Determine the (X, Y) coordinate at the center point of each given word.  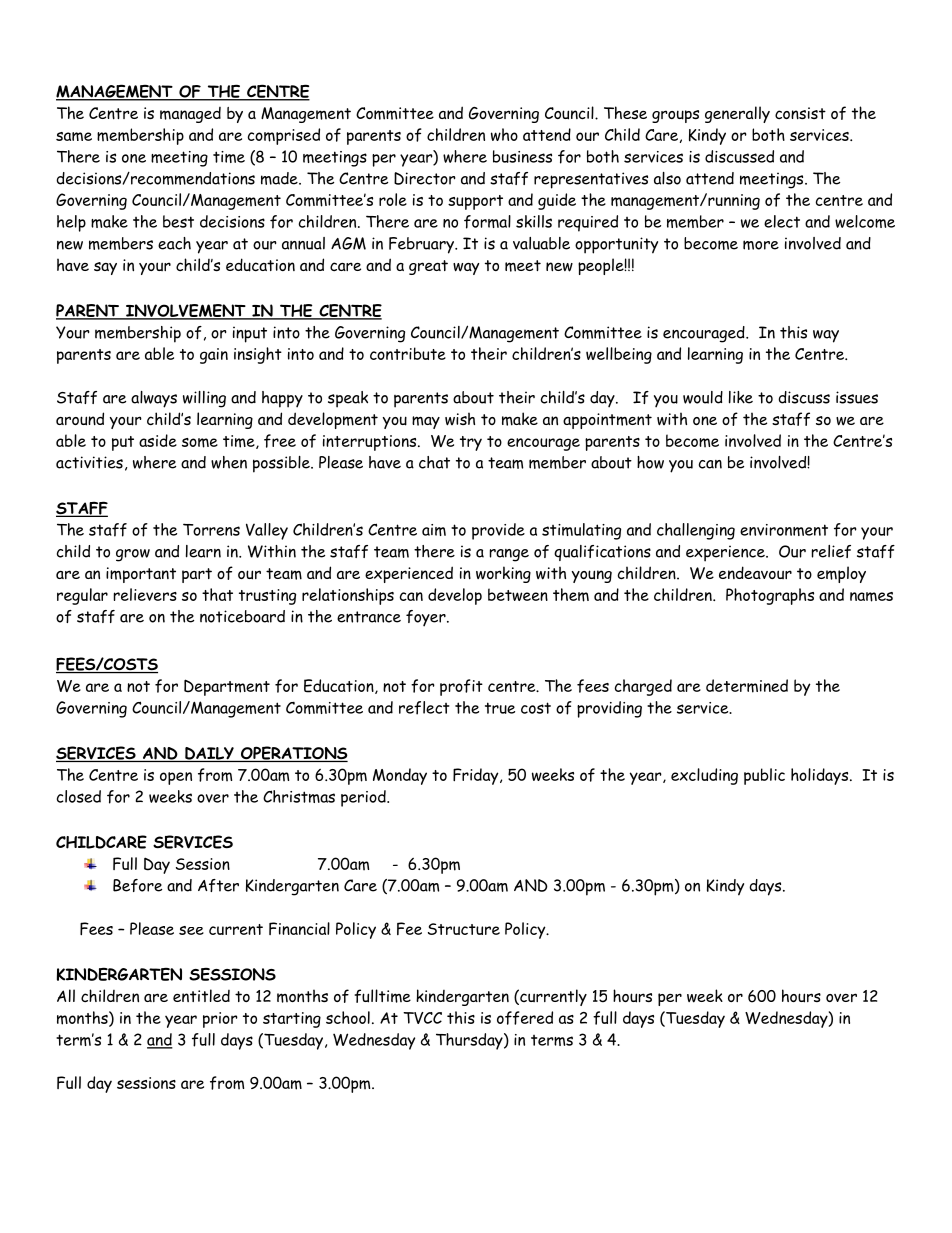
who (504, 134)
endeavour (755, 572)
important (141, 575)
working (503, 574)
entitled (201, 995)
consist (800, 113)
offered (525, 1018)
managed (190, 115)
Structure (464, 929)
